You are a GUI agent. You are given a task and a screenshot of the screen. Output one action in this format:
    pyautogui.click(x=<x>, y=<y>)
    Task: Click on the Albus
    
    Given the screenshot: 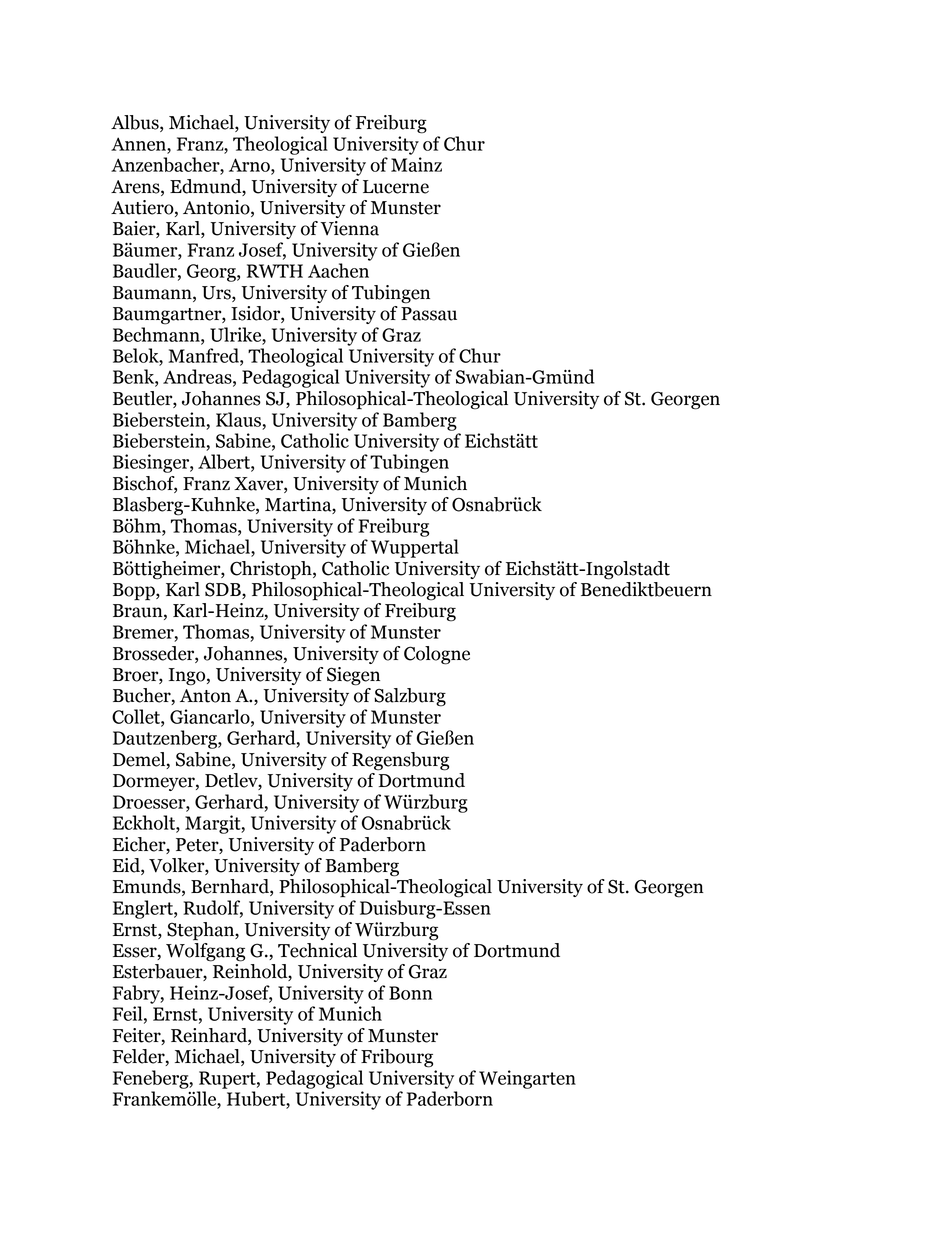 What is the action you would take?
    pyautogui.click(x=136, y=123)
